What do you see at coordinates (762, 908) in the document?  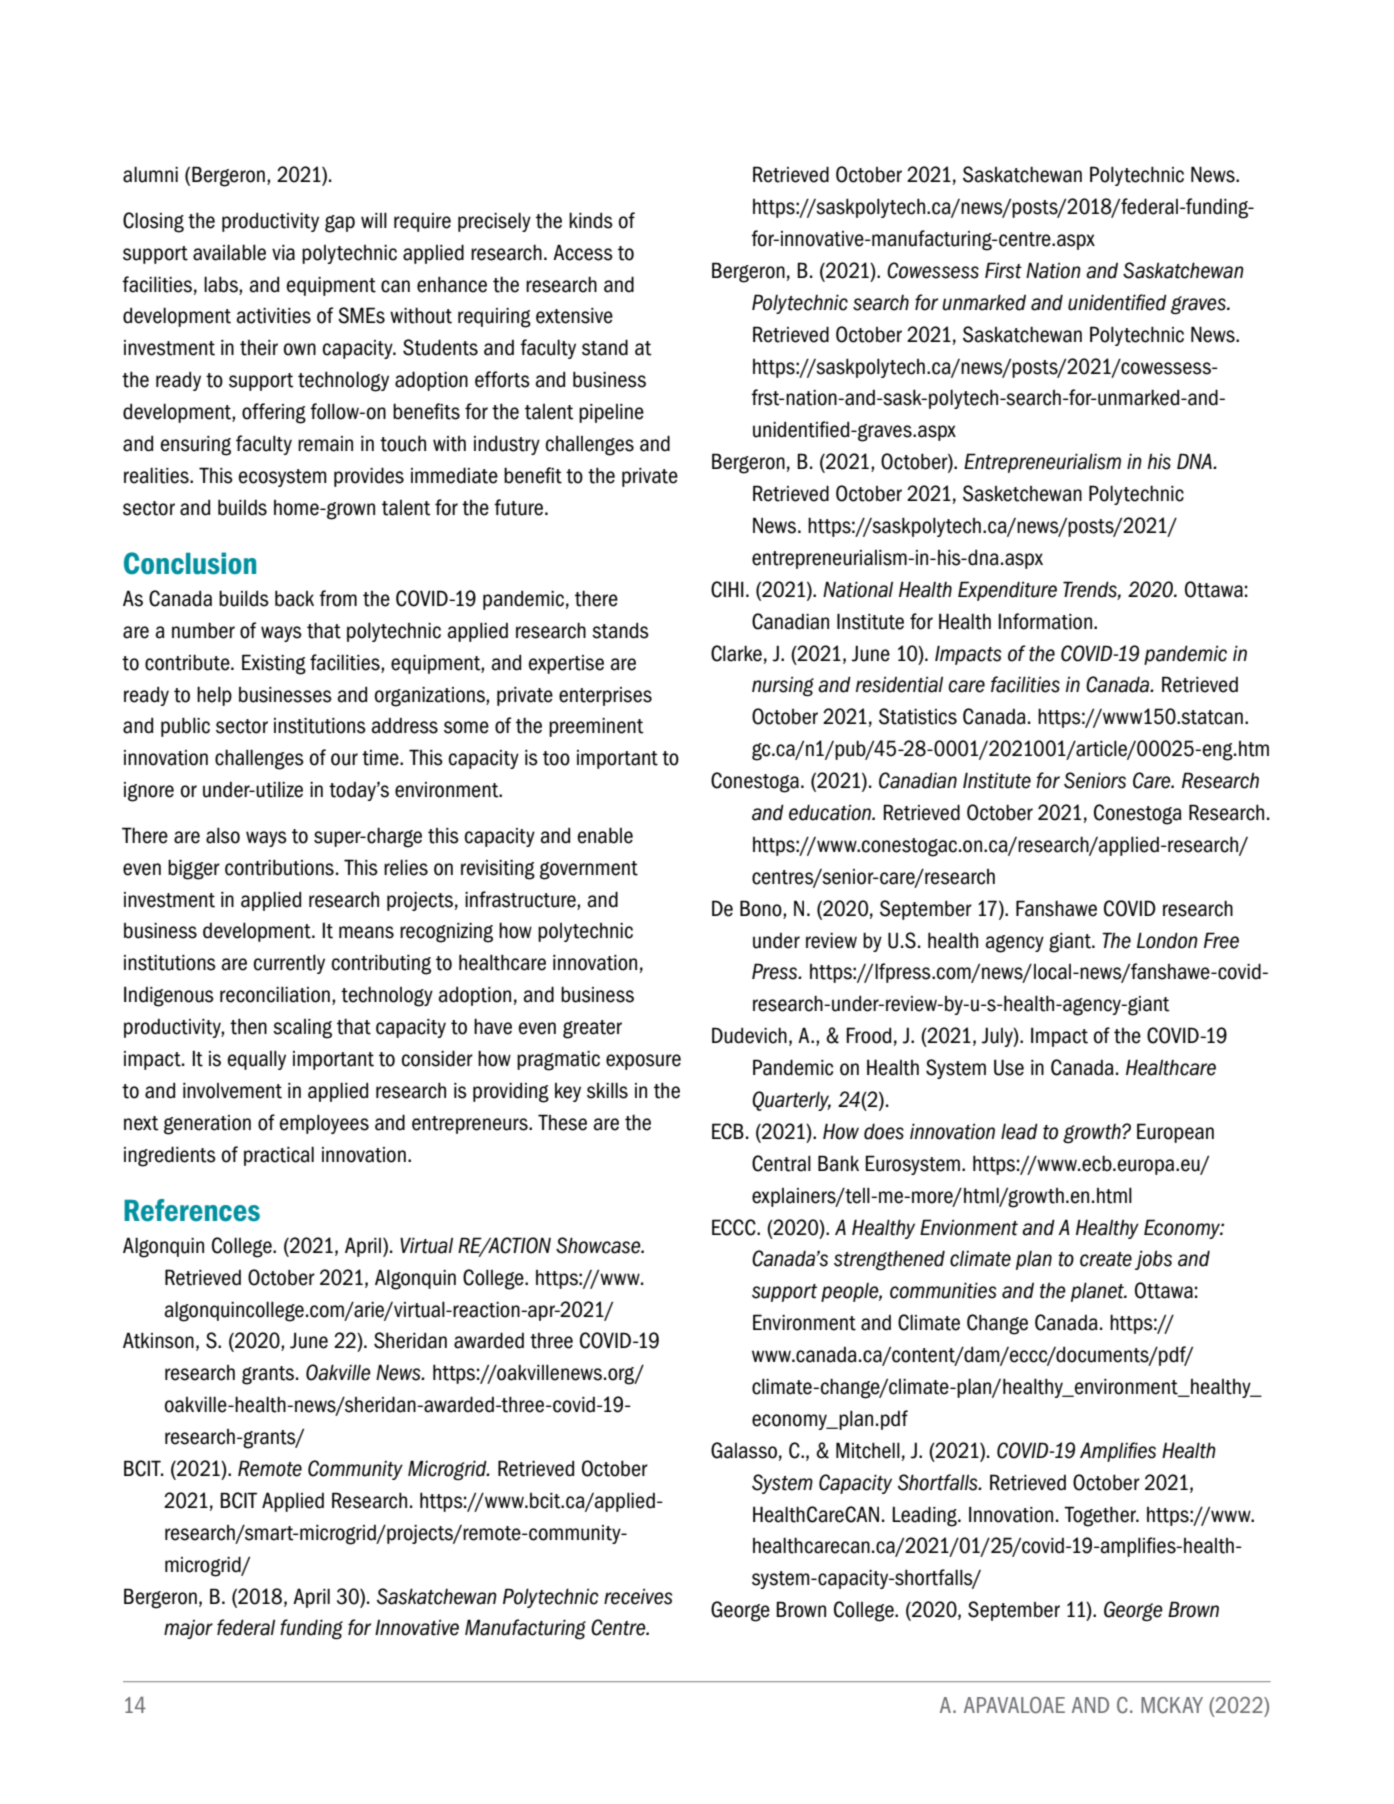 I see `Bono` at bounding box center [762, 908].
